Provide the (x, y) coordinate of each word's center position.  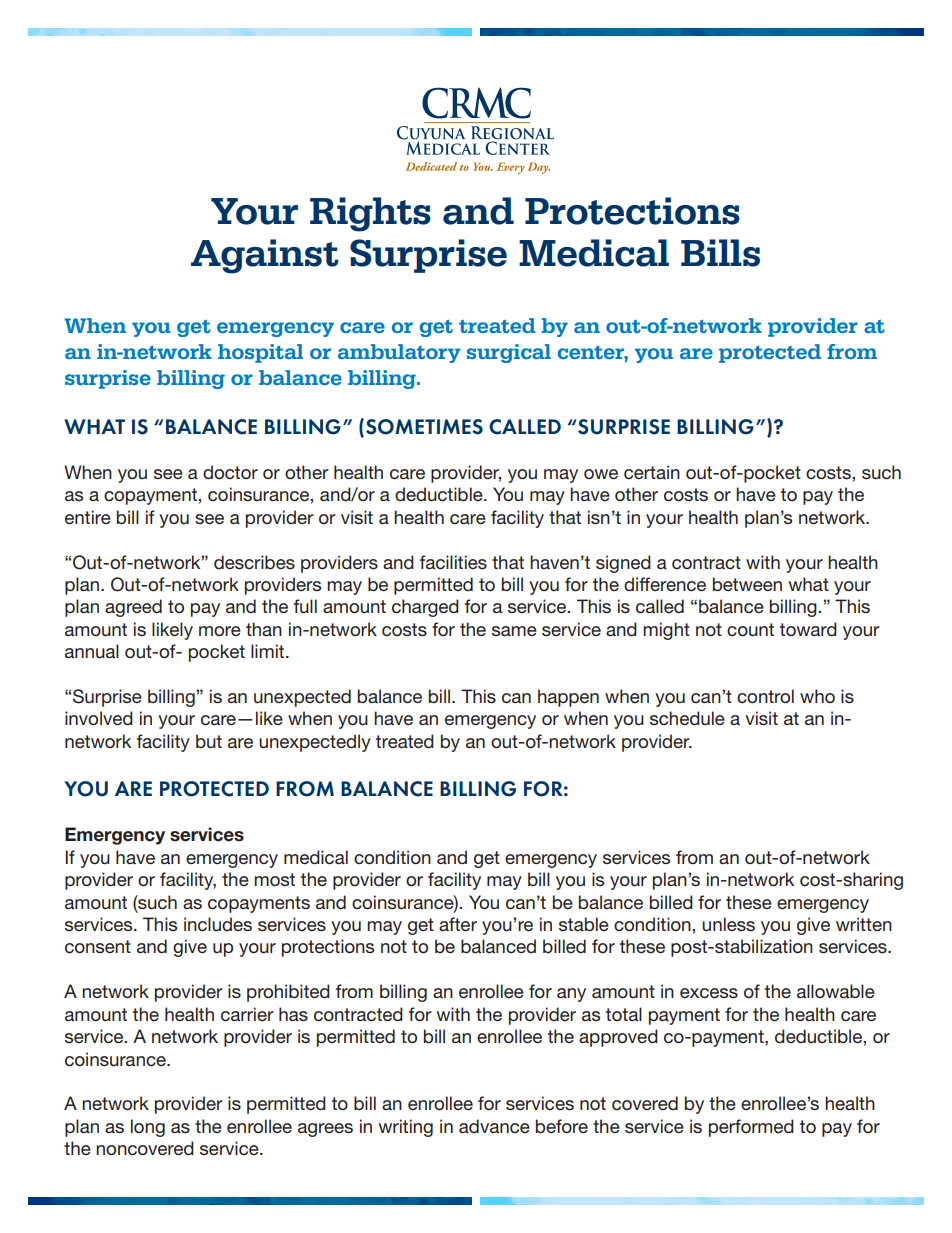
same (514, 631)
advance (494, 1126)
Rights (370, 214)
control (765, 696)
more (220, 631)
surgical (509, 353)
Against (265, 256)
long (148, 1128)
